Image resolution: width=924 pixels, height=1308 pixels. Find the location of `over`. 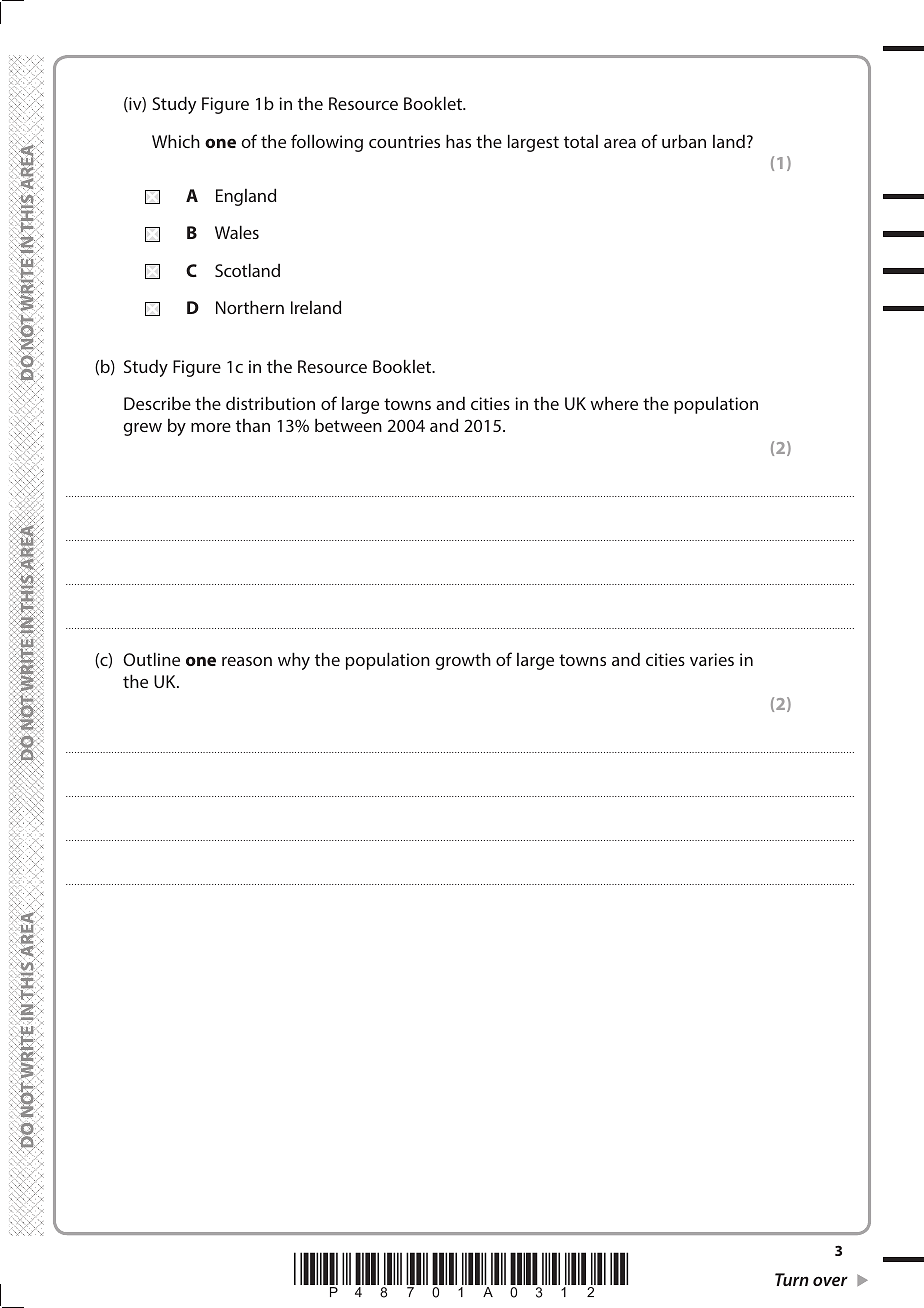

over is located at coordinates (830, 1281).
